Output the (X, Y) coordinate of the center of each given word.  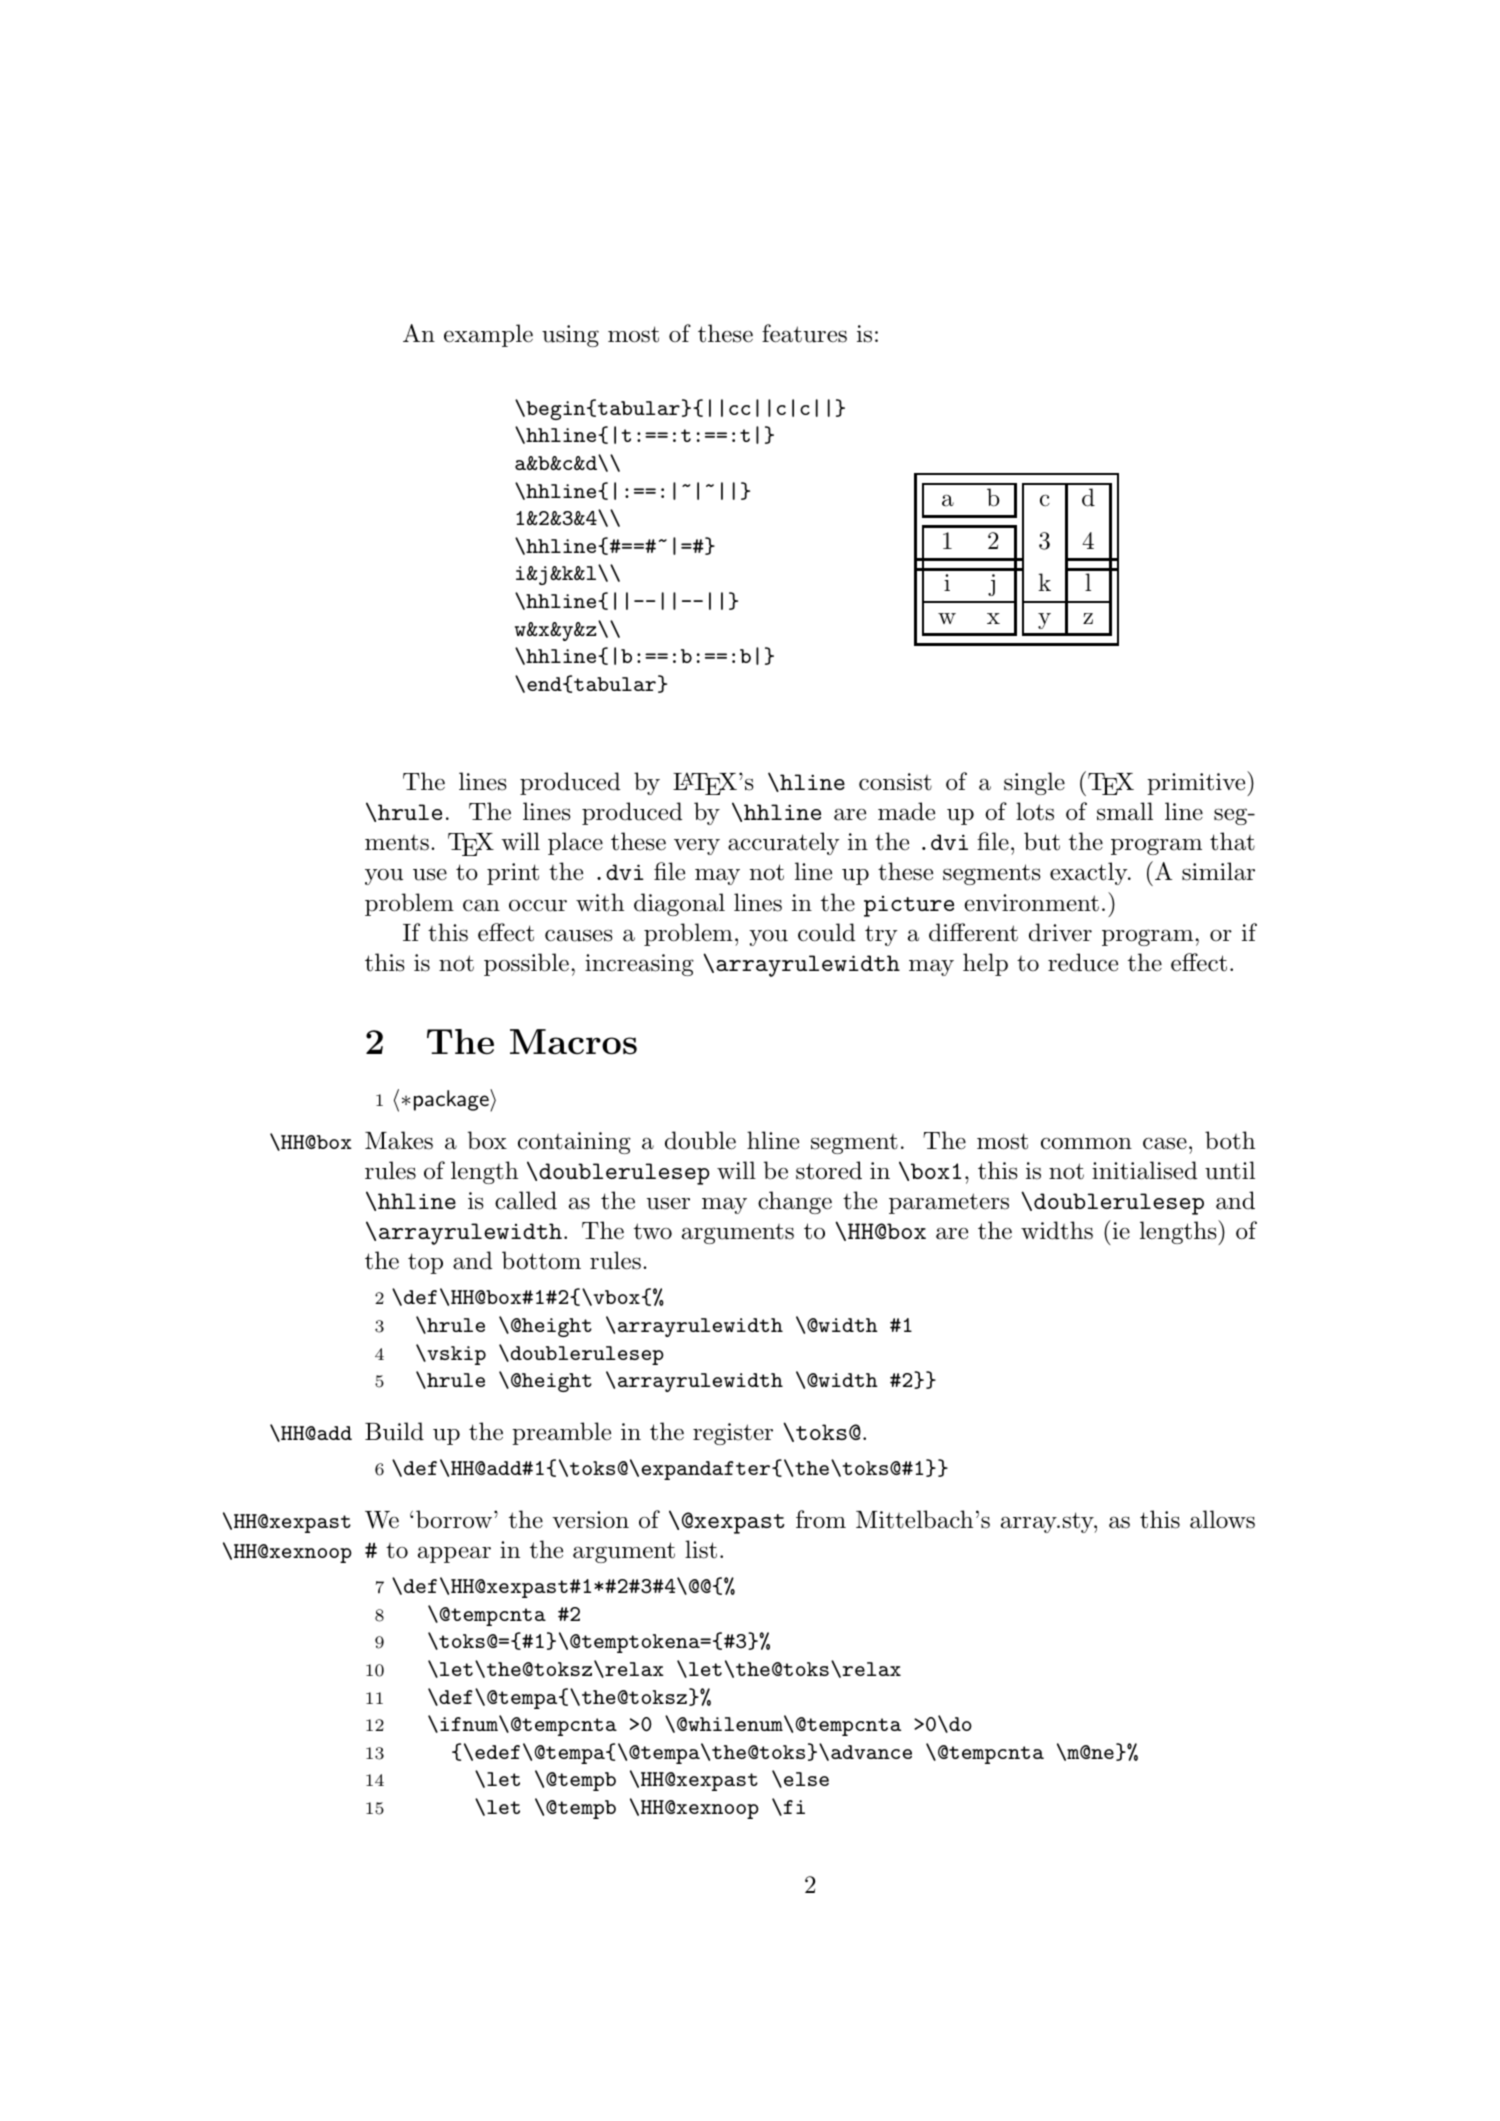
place (575, 843)
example (488, 335)
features (804, 333)
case (1165, 1143)
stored (829, 1170)
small (1125, 811)
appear (454, 1554)
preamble (561, 1433)
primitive (1197, 783)
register (733, 1434)
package (452, 1100)
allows (1222, 1519)
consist (895, 782)
